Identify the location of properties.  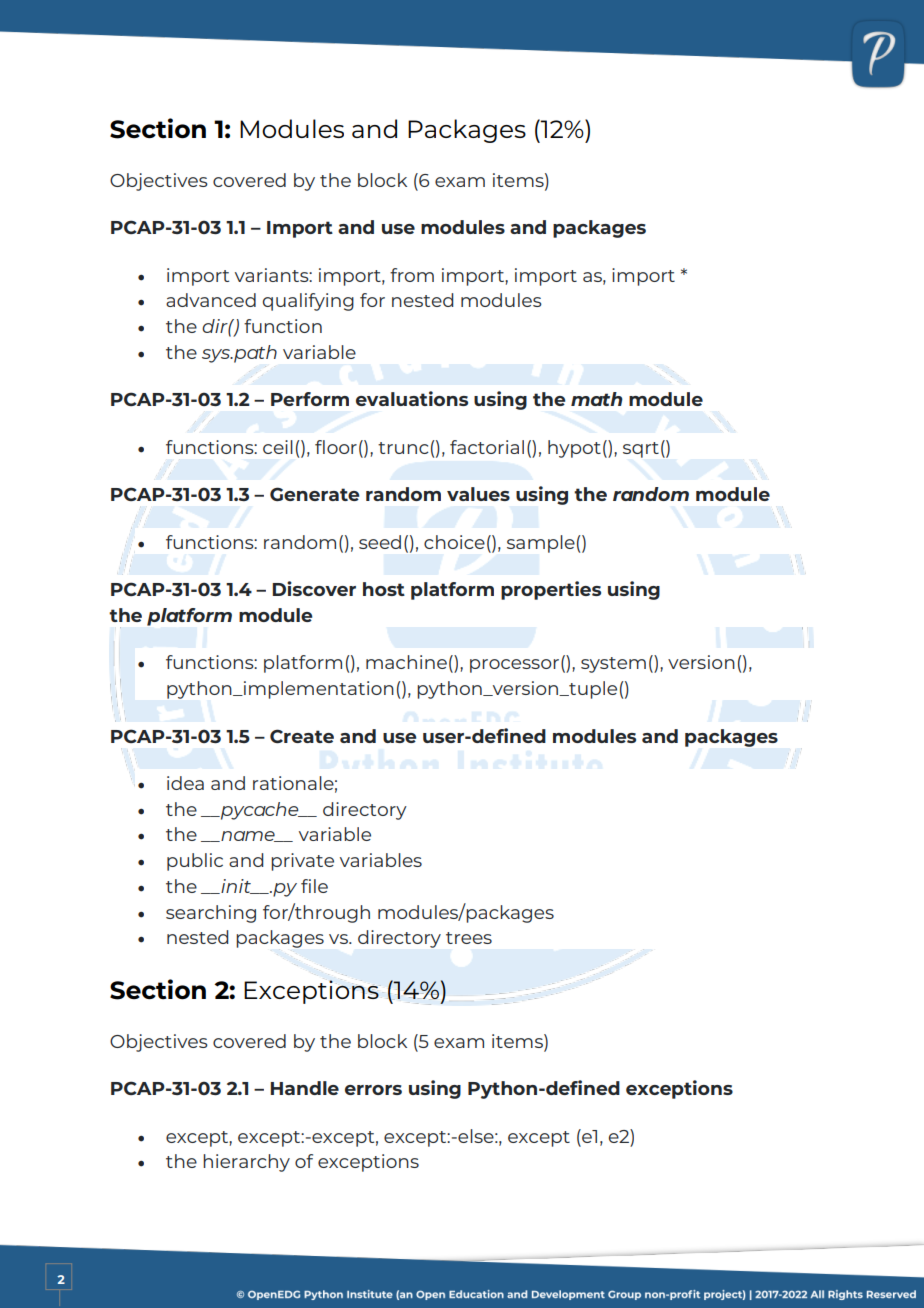
(551, 590).
